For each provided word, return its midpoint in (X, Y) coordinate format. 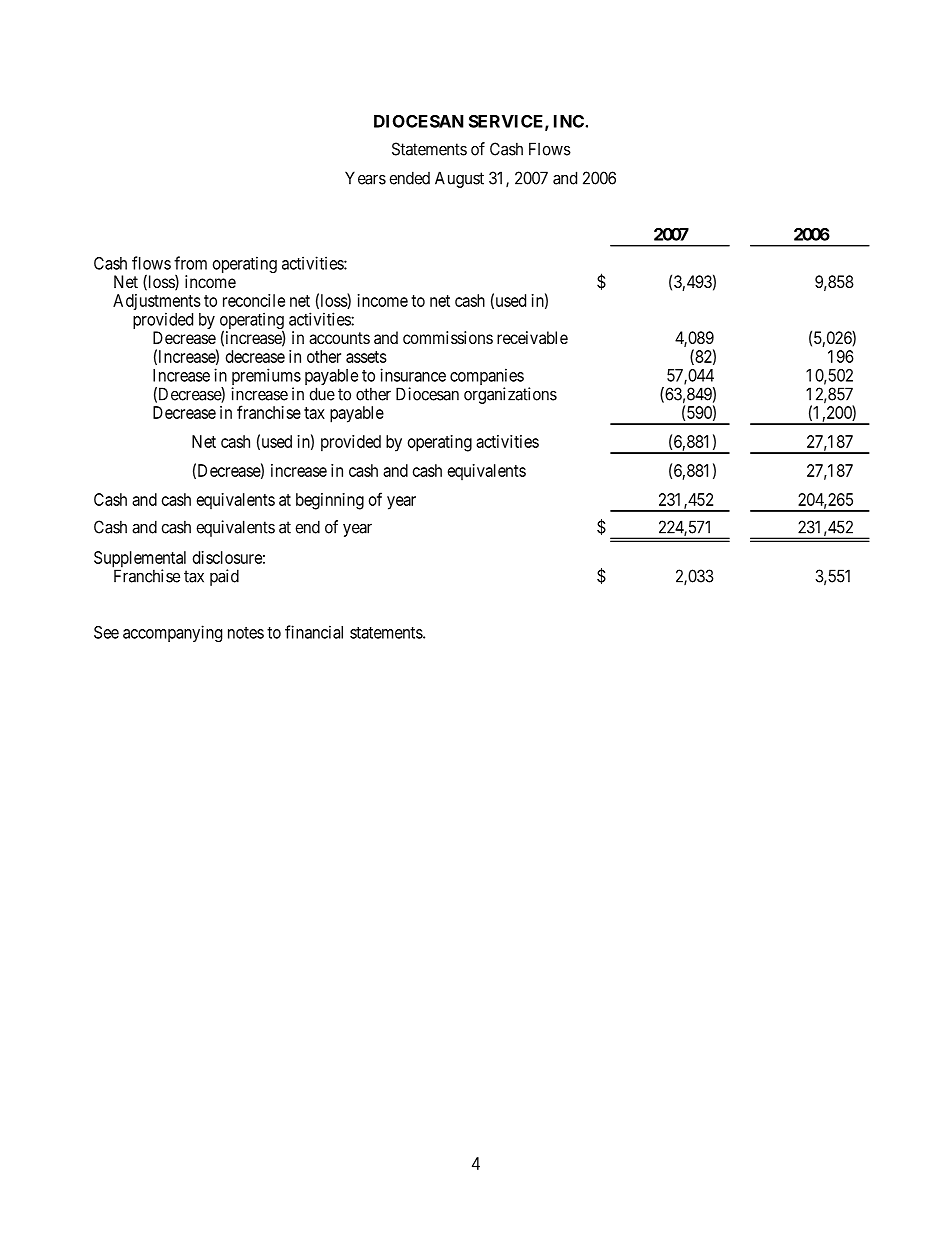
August (459, 179)
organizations (510, 395)
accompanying (172, 633)
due (322, 394)
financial (314, 632)
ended (410, 178)
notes (246, 633)
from (190, 263)
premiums (266, 378)
